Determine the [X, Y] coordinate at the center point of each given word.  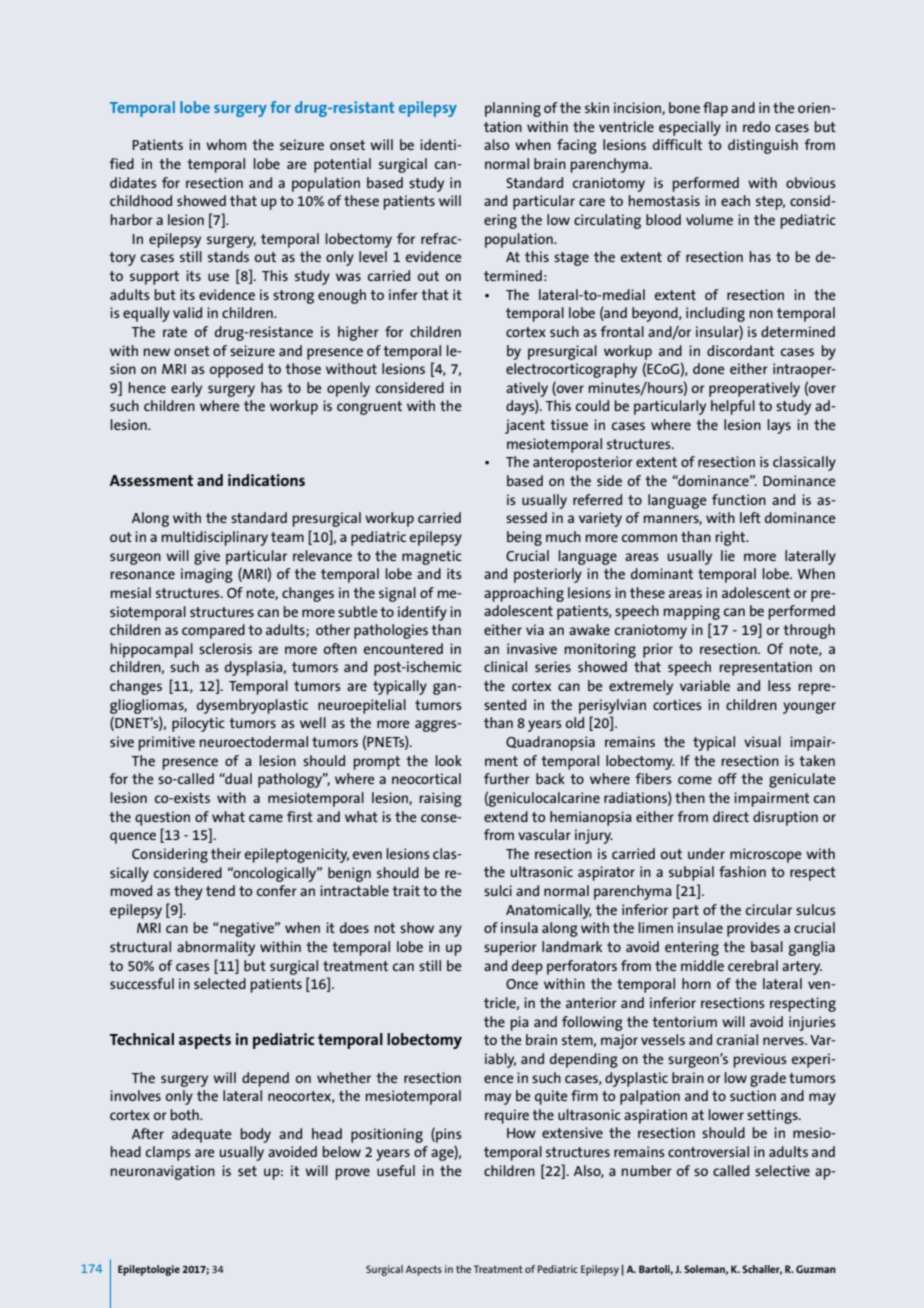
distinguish [763, 146]
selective [782, 1170]
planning [513, 109]
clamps [168, 1153]
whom [226, 144]
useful [396, 1170]
